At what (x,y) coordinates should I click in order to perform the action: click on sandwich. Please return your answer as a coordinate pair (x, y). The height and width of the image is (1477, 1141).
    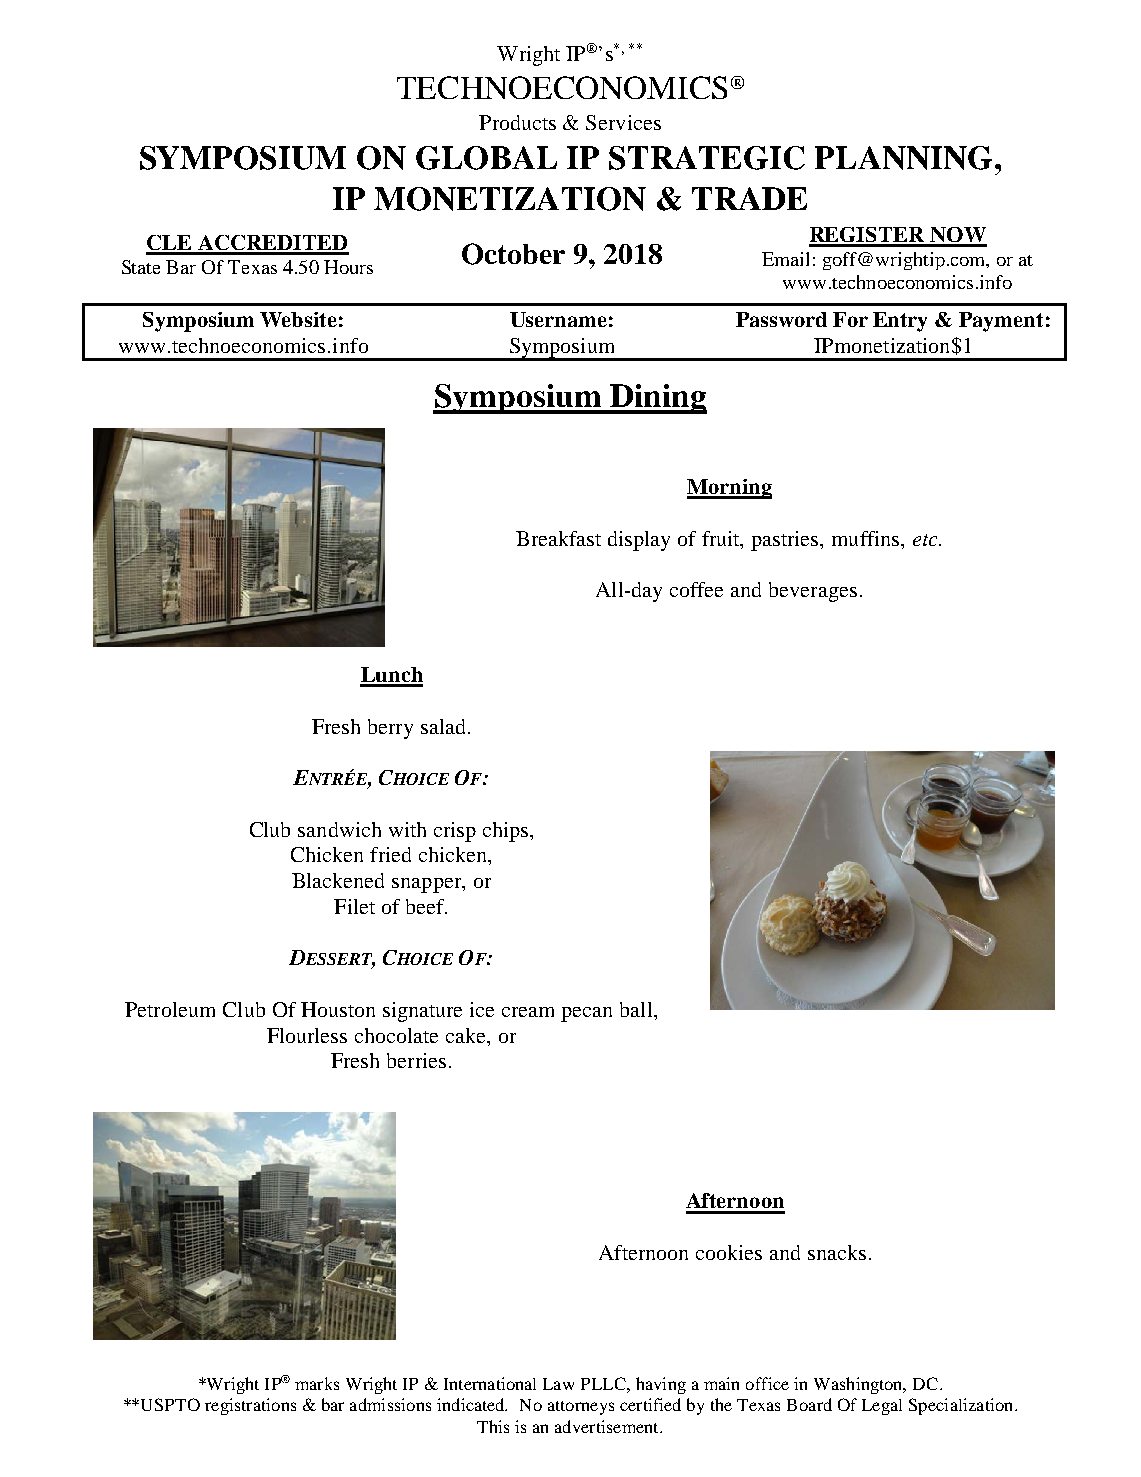
    Looking at the image, I should click on (339, 829).
